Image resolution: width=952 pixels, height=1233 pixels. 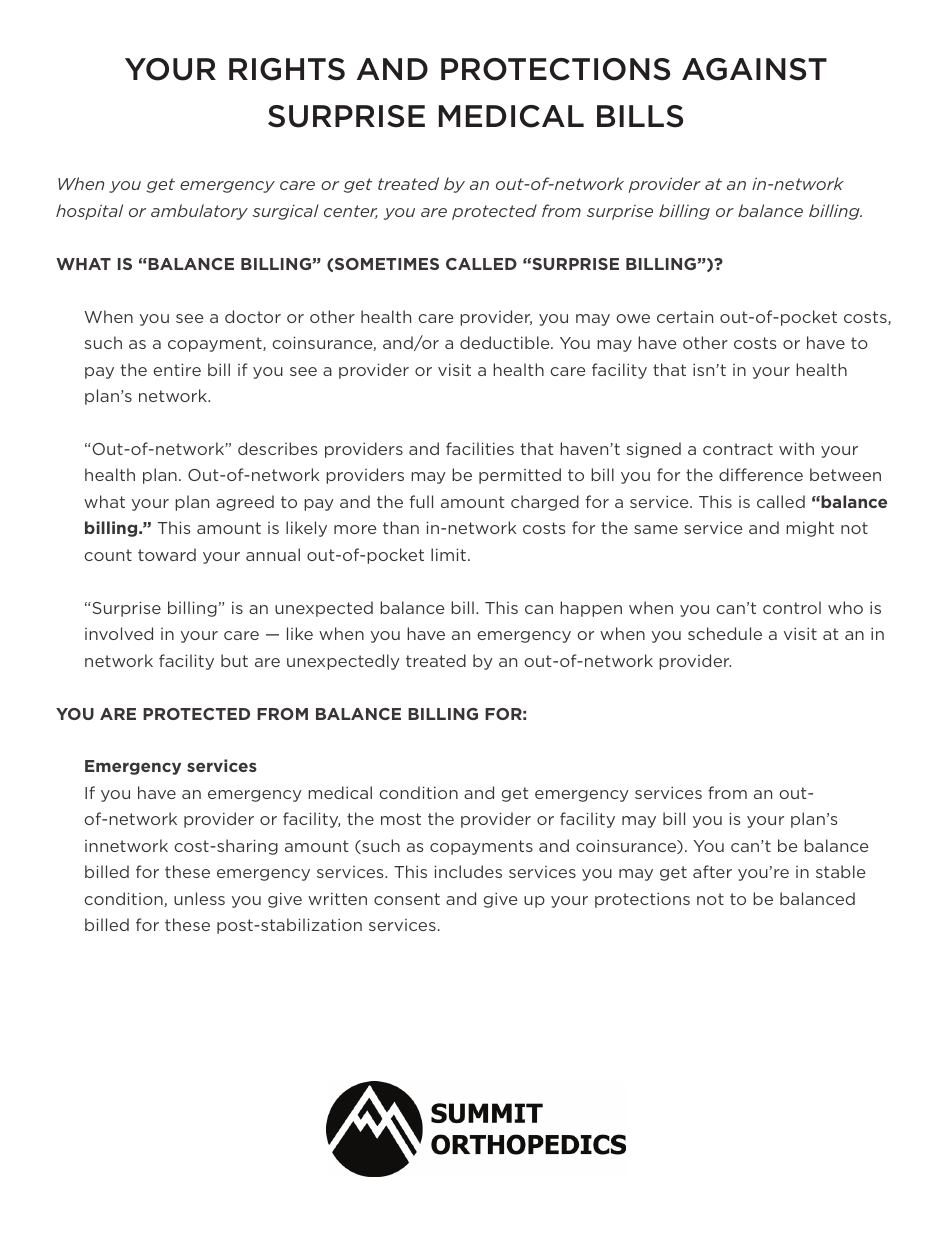 What do you see at coordinates (685, 316) in the screenshot?
I see `certain` at bounding box center [685, 316].
